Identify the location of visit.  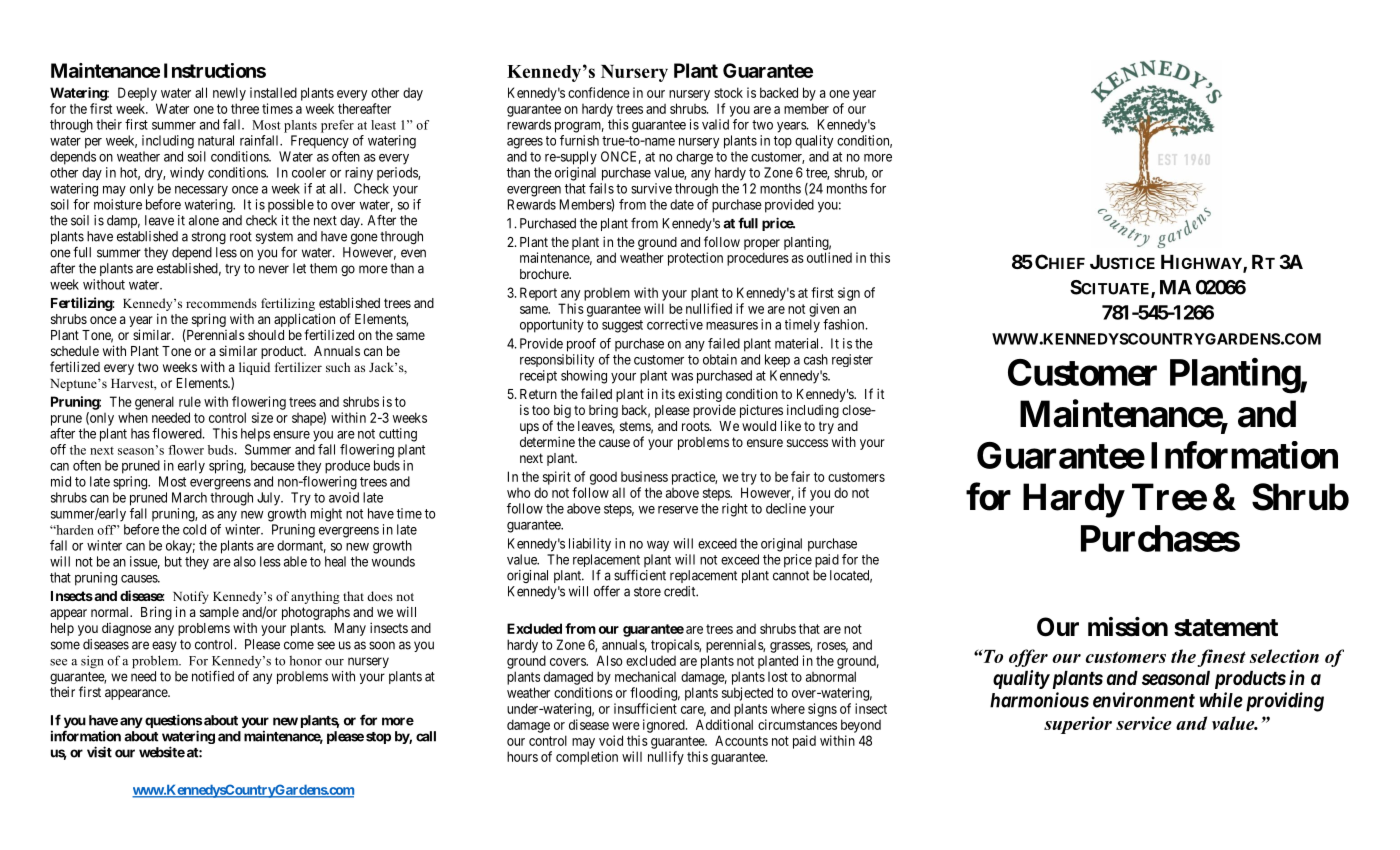
(99, 752).
